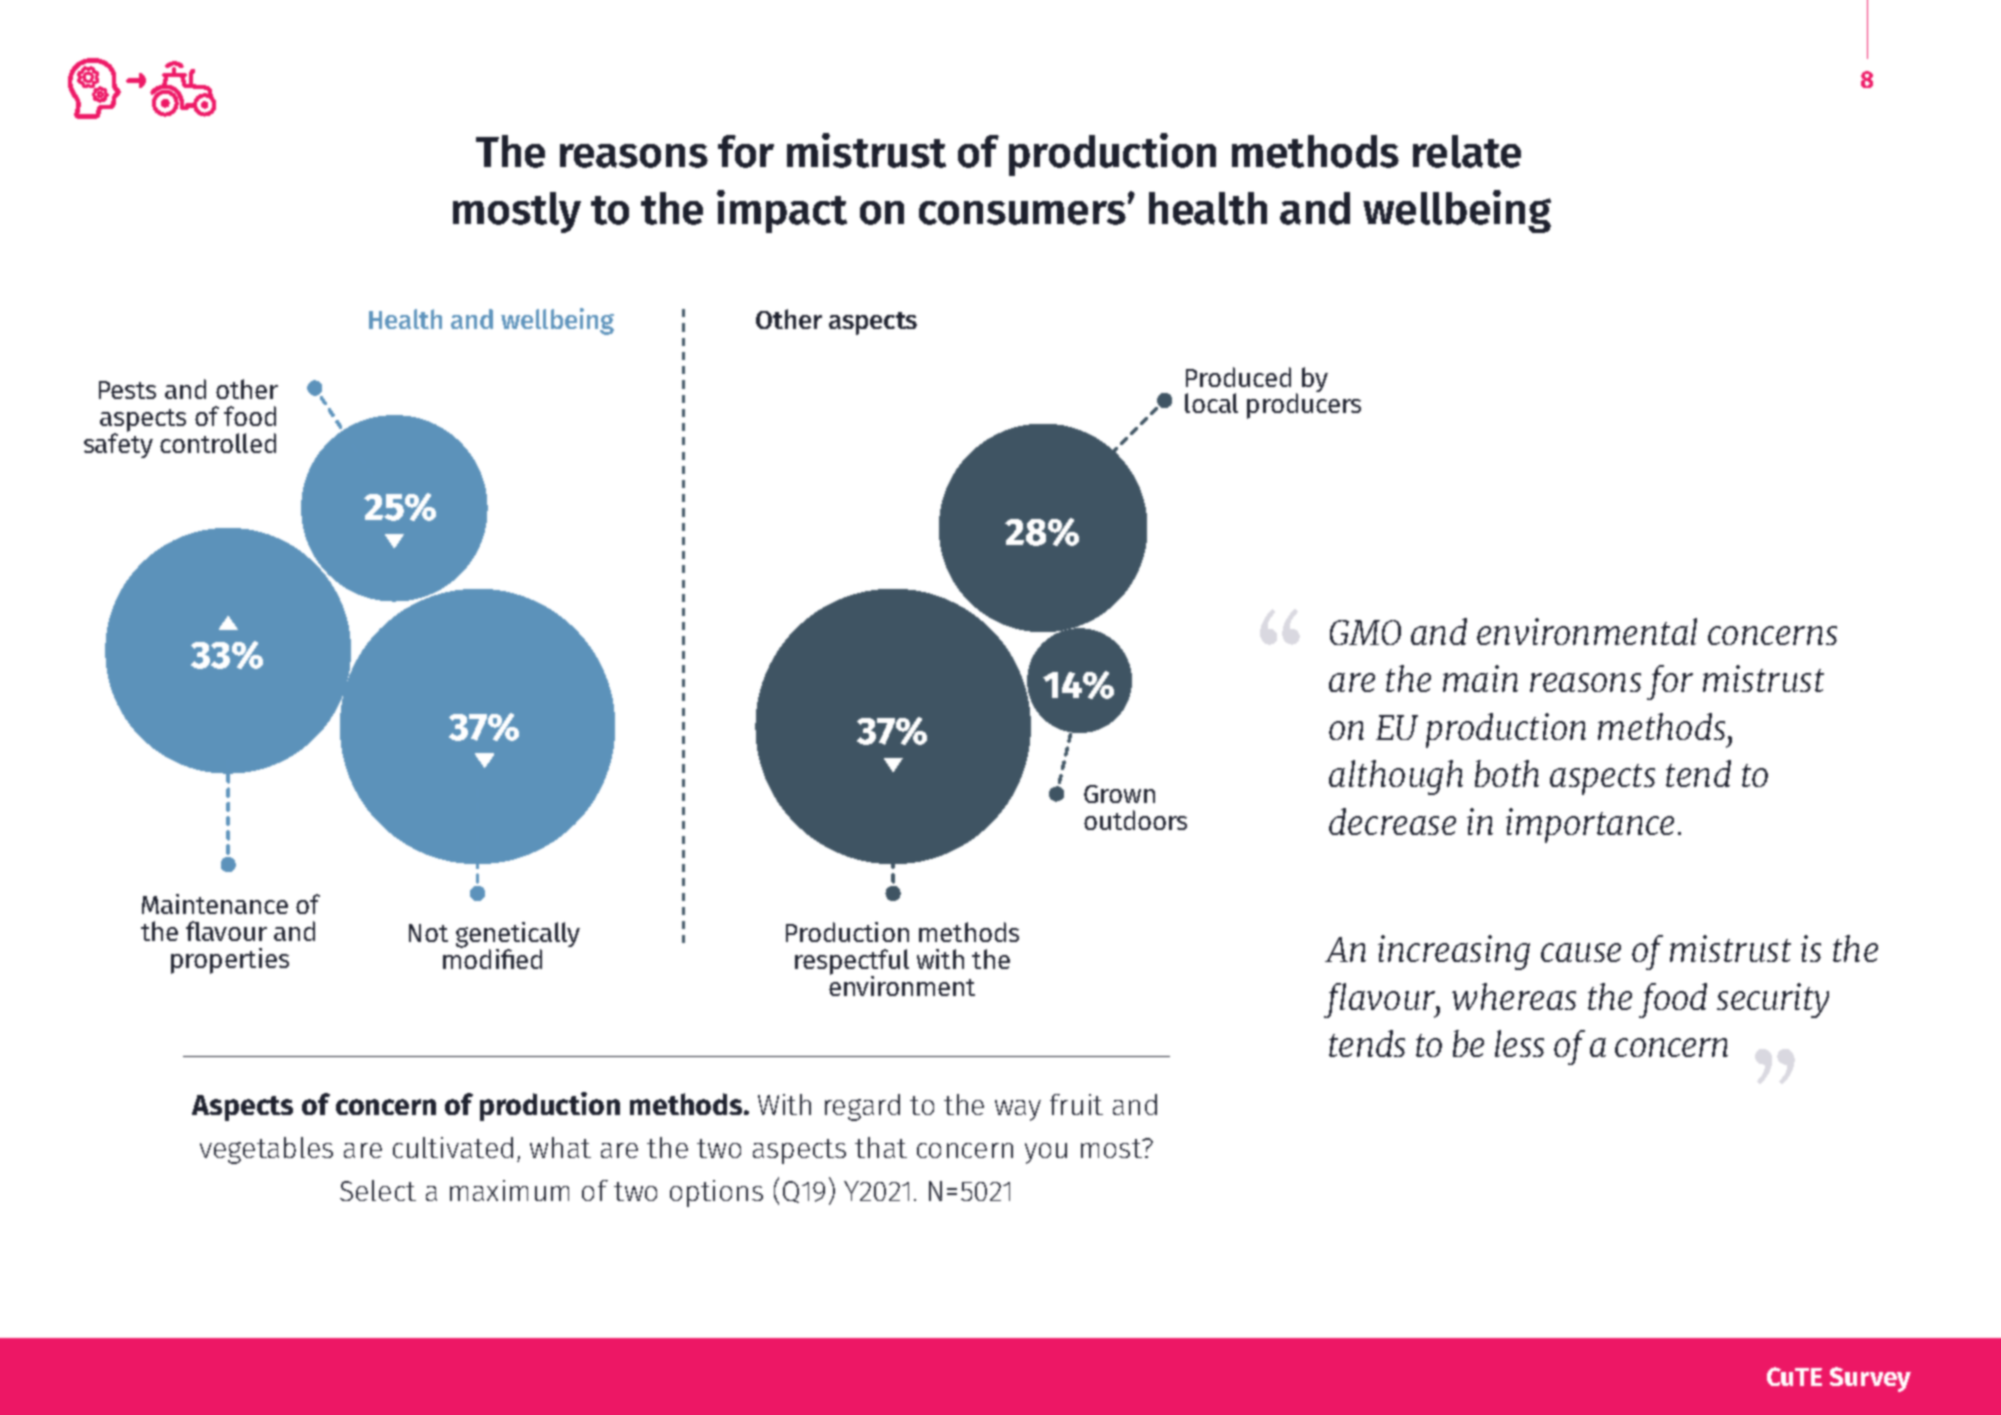 The image size is (2001, 1415). What do you see at coordinates (428, 933) in the screenshot?
I see `Not` at bounding box center [428, 933].
